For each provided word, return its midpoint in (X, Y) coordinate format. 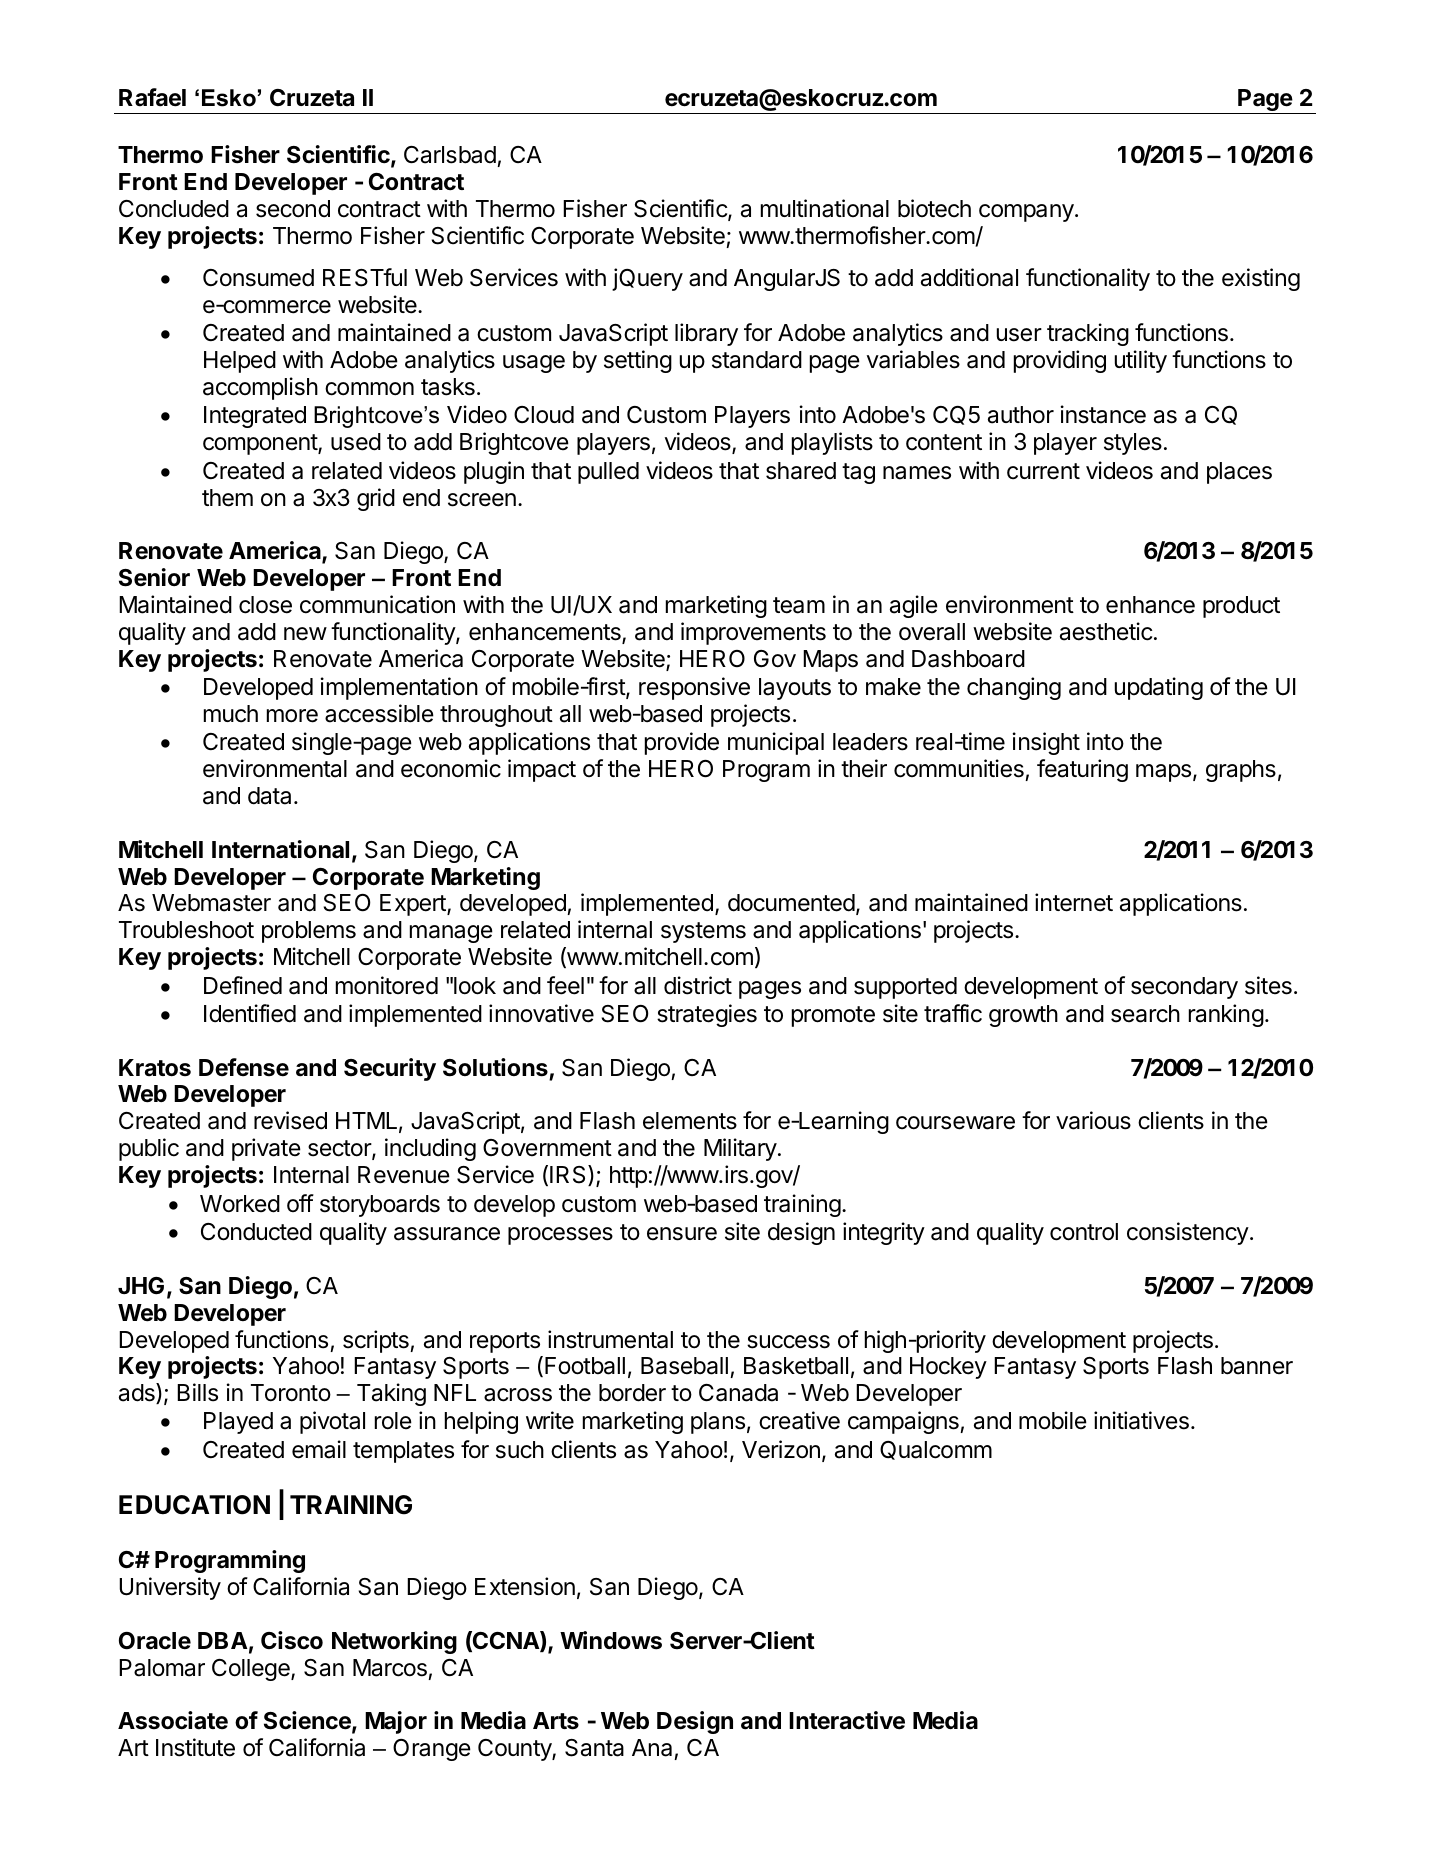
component (261, 444)
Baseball (684, 1366)
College (252, 1670)
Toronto (291, 1393)
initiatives (1141, 1420)
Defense (244, 1067)
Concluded (174, 209)
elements (690, 1121)
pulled (608, 473)
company (1026, 213)
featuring (1082, 770)
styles (1133, 444)
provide (682, 743)
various (1093, 1120)
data (271, 796)
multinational (825, 208)
